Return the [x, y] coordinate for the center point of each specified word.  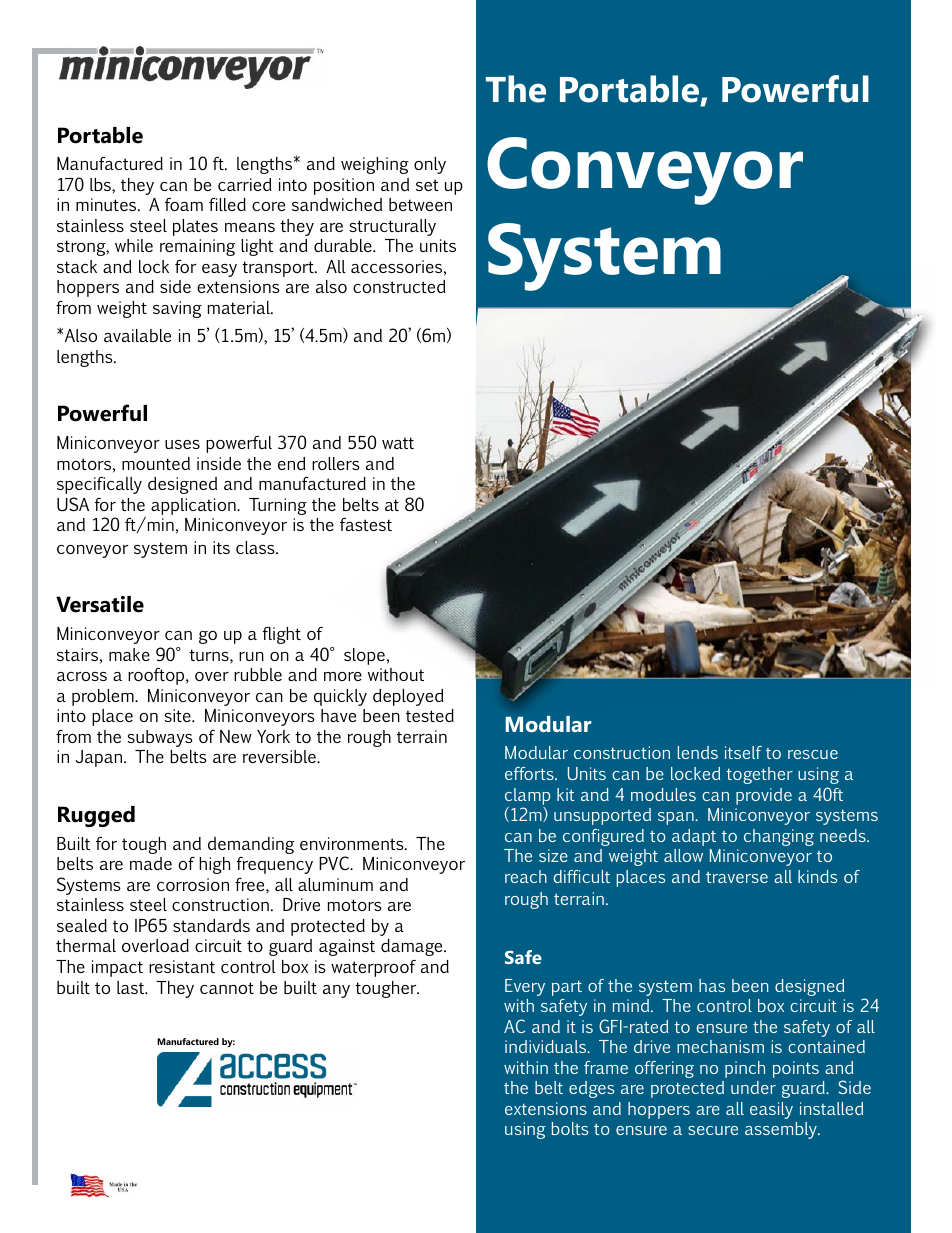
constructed [399, 286]
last [132, 987]
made [151, 863]
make [129, 654]
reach [526, 876]
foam [184, 204]
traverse [737, 877]
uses [182, 444]
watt [398, 443]
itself [743, 752]
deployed [408, 697]
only [430, 165]
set [427, 185]
